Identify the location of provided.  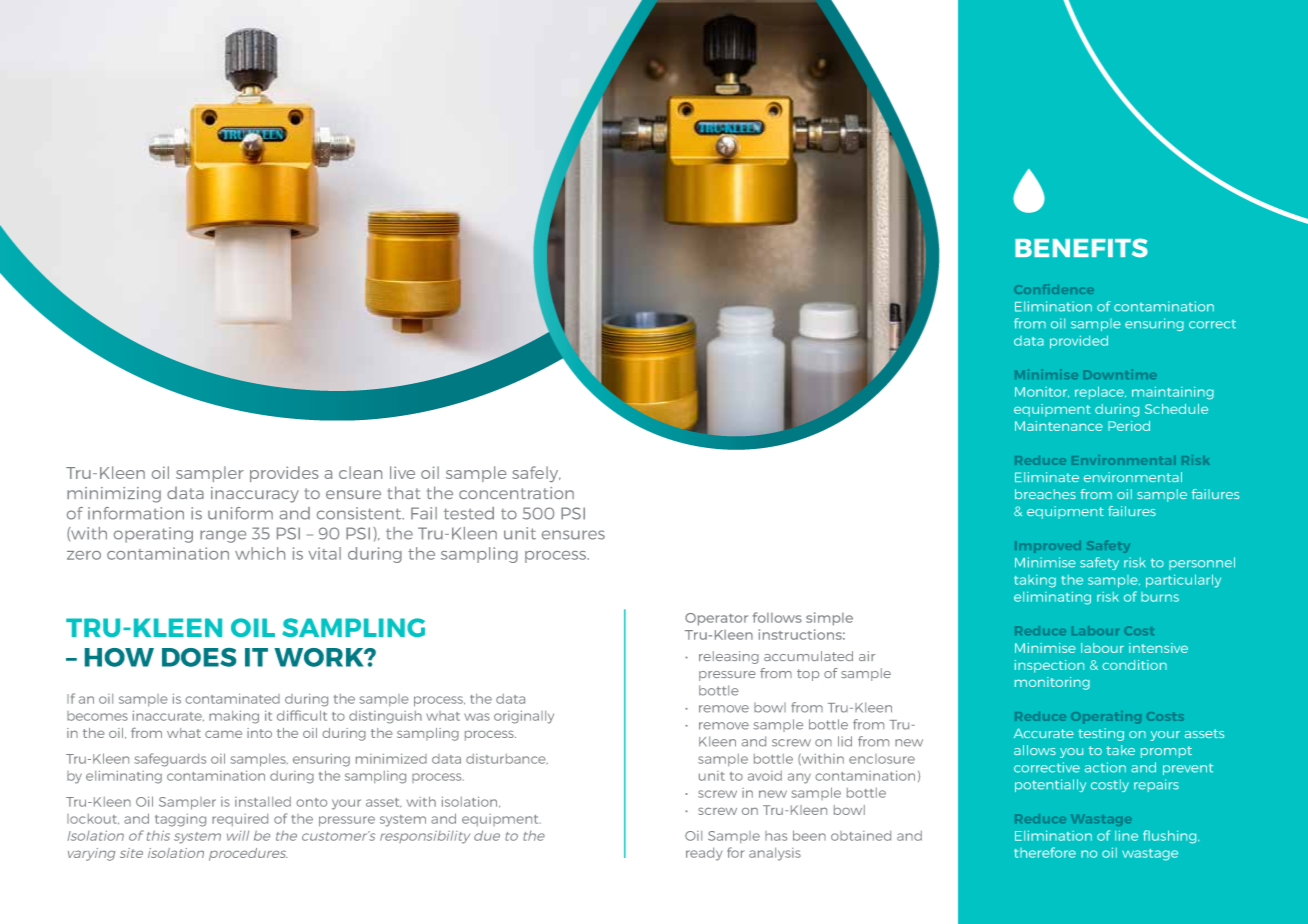
(1079, 342).
